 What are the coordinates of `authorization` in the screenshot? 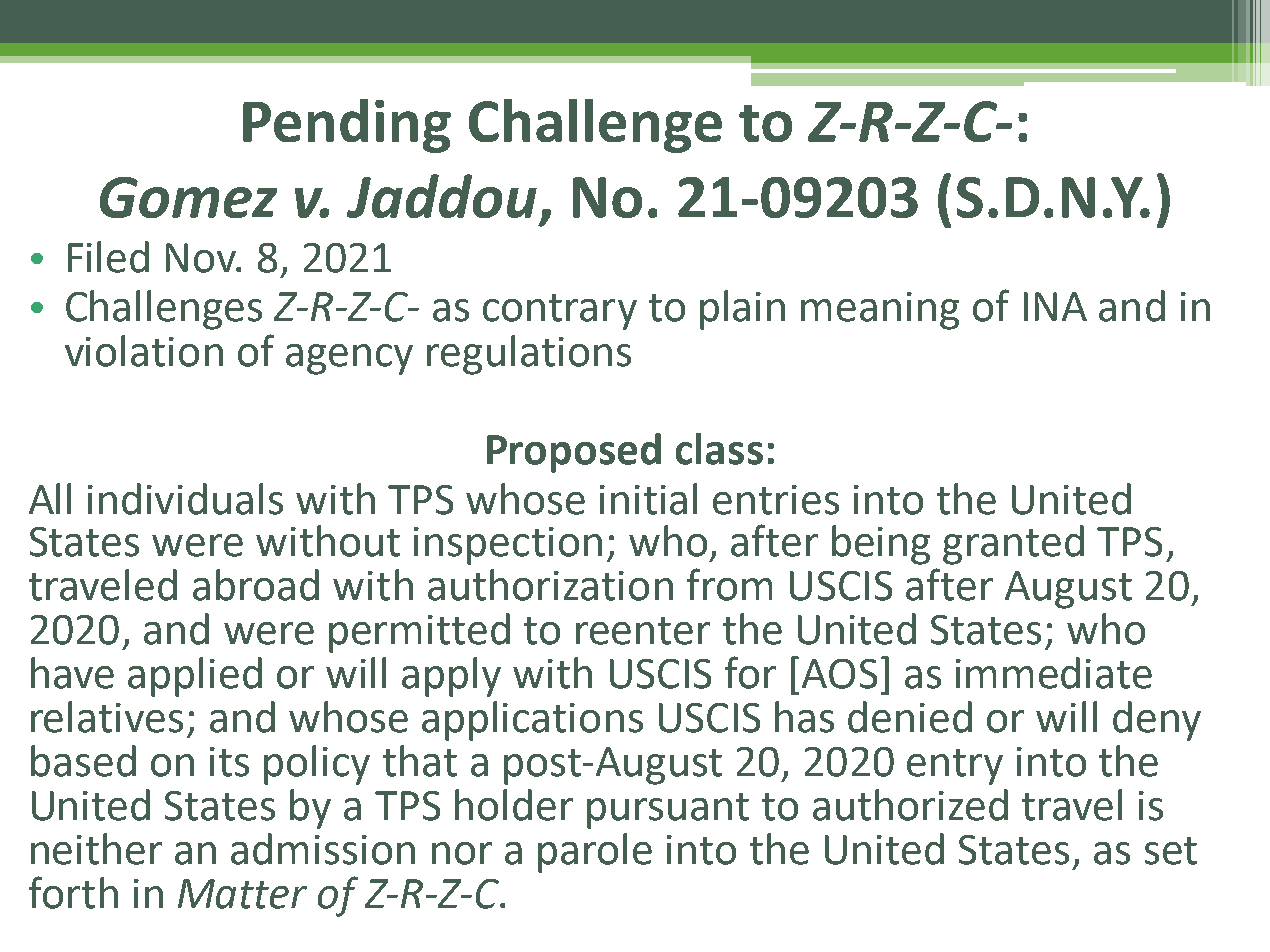 It's located at (550, 585).
